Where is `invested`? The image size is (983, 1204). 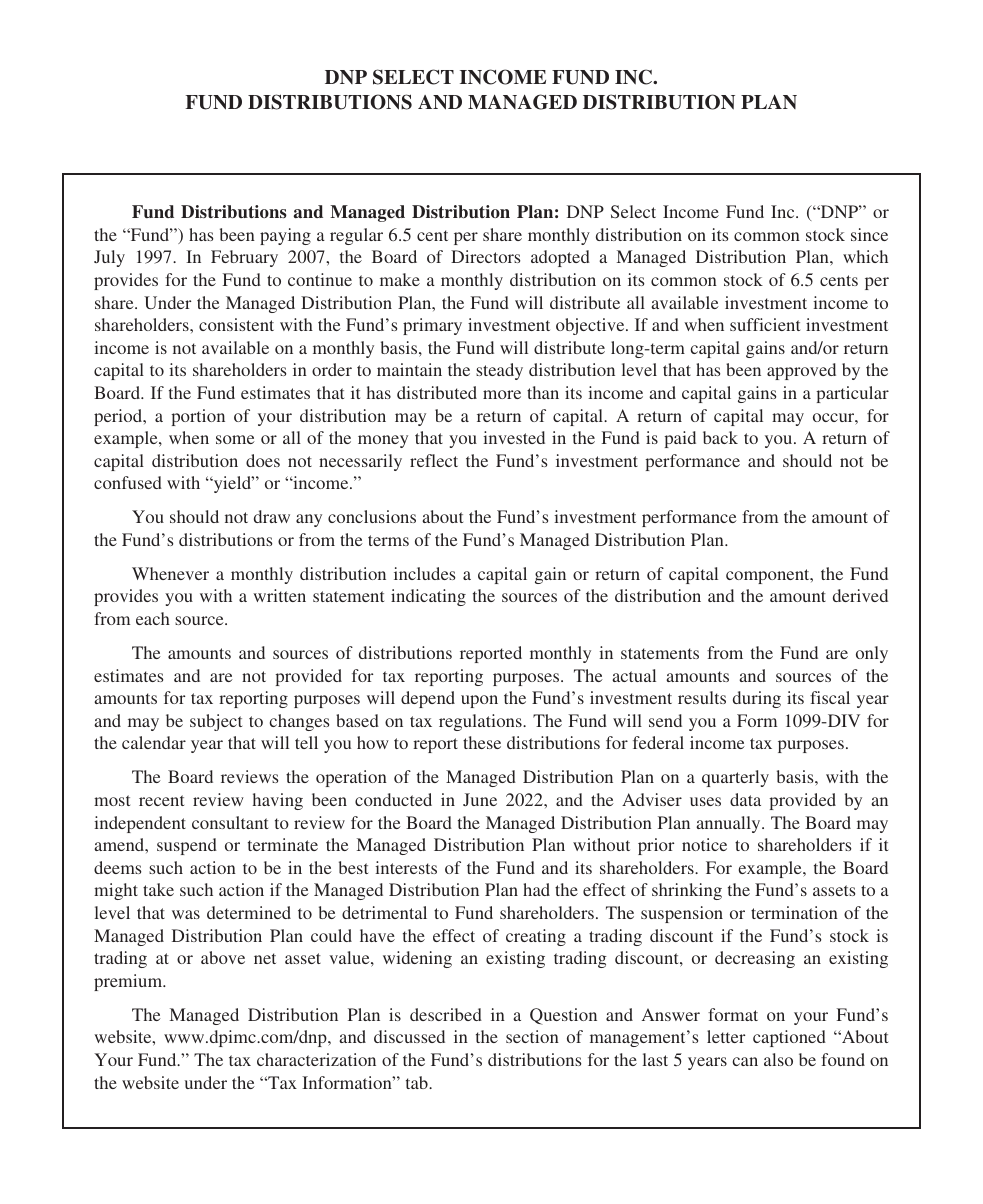 invested is located at coordinates (514, 437).
